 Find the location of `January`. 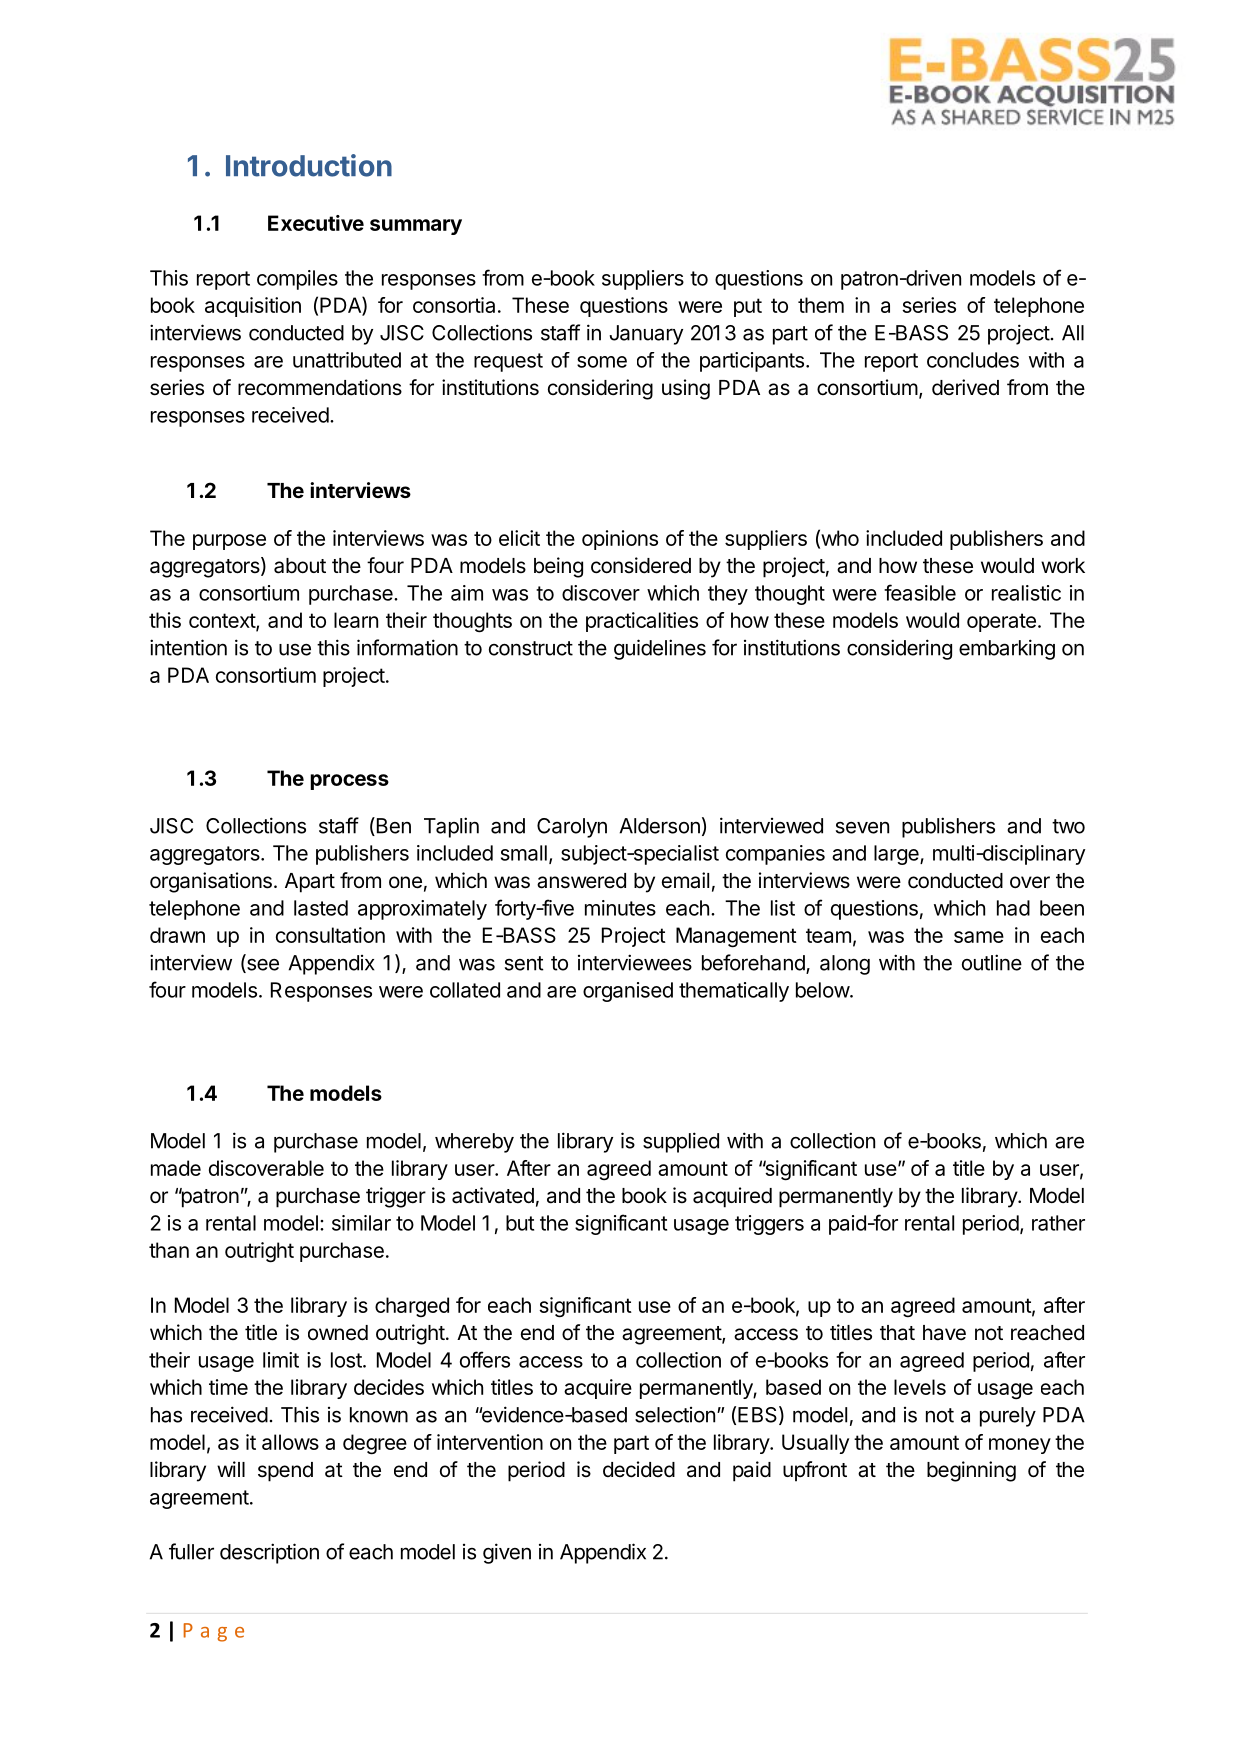

January is located at coordinates (646, 335).
